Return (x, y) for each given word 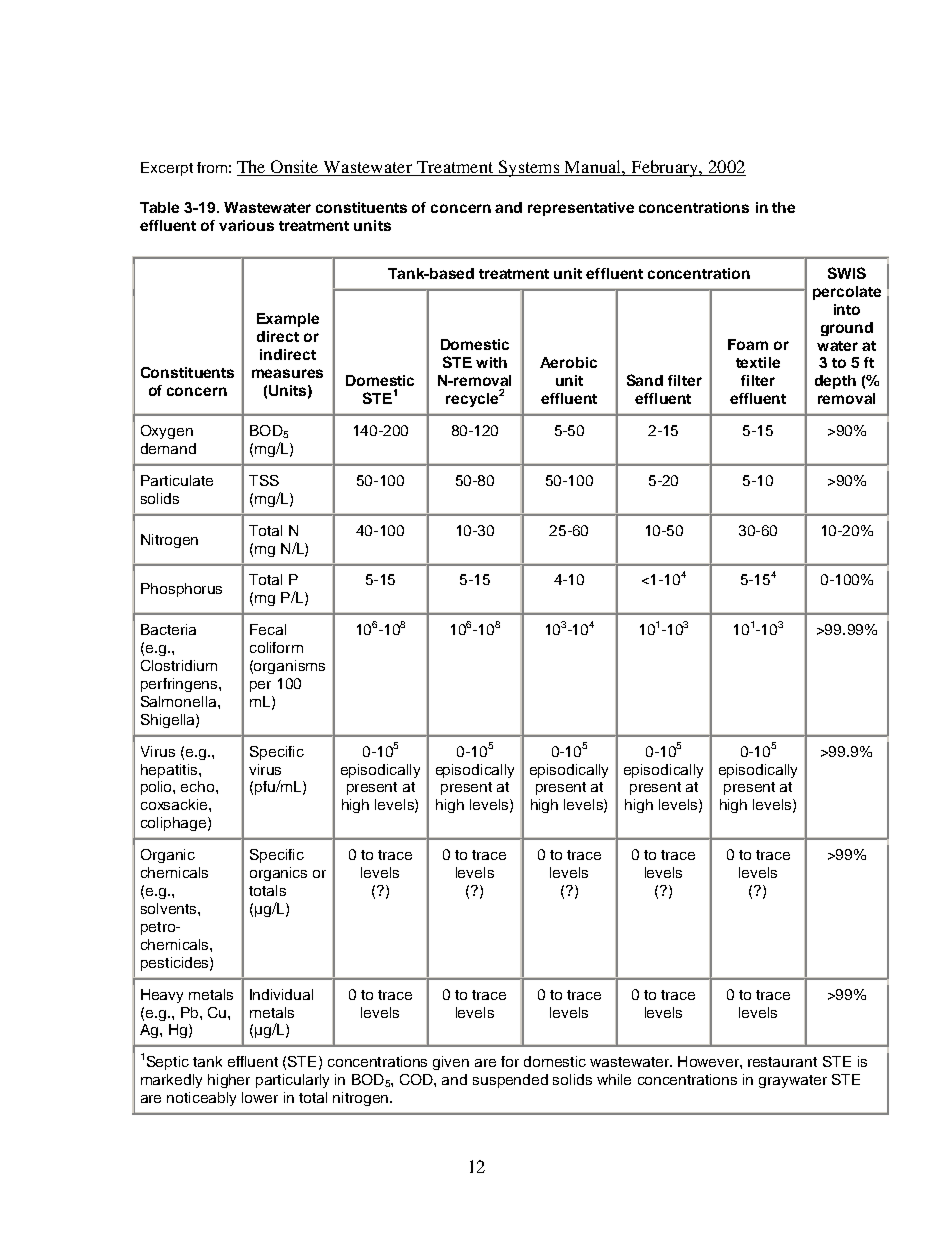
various (246, 225)
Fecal (268, 629)
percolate (847, 293)
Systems (529, 168)
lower (260, 1097)
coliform (276, 647)
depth (835, 382)
